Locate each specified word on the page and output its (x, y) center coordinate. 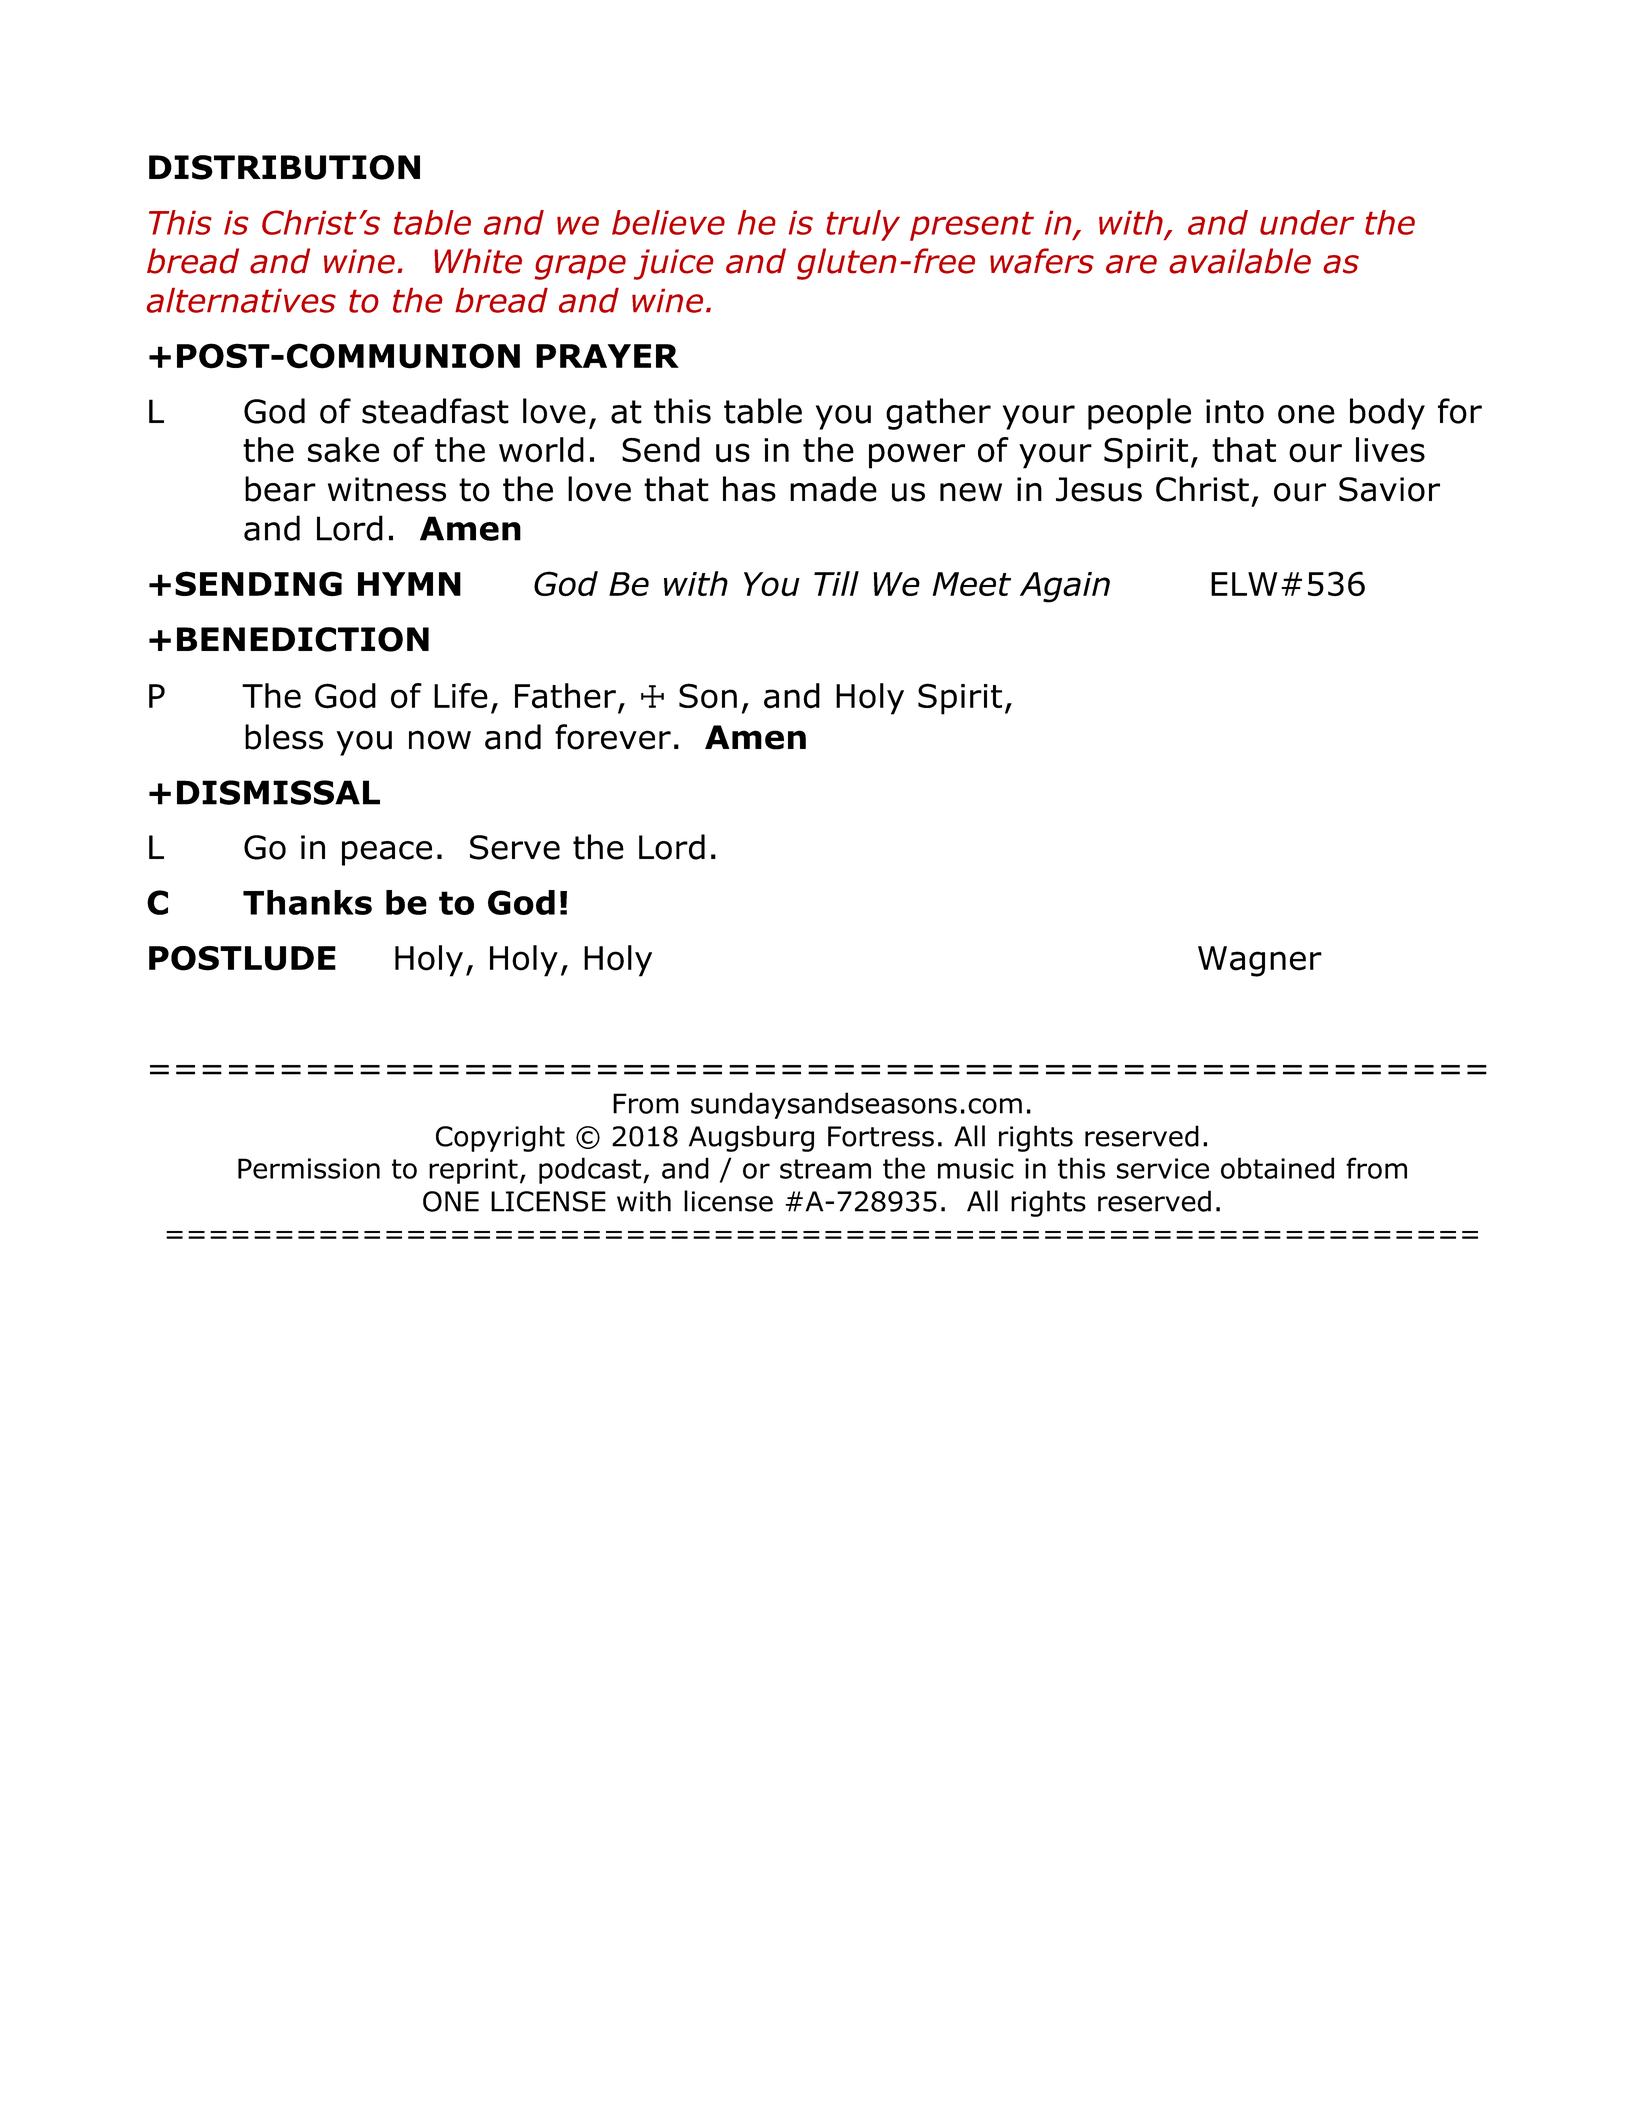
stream (825, 1169)
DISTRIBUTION (284, 167)
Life (461, 695)
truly (863, 225)
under (1307, 222)
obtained (1277, 1168)
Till (836, 583)
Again (1065, 587)
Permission (309, 1168)
